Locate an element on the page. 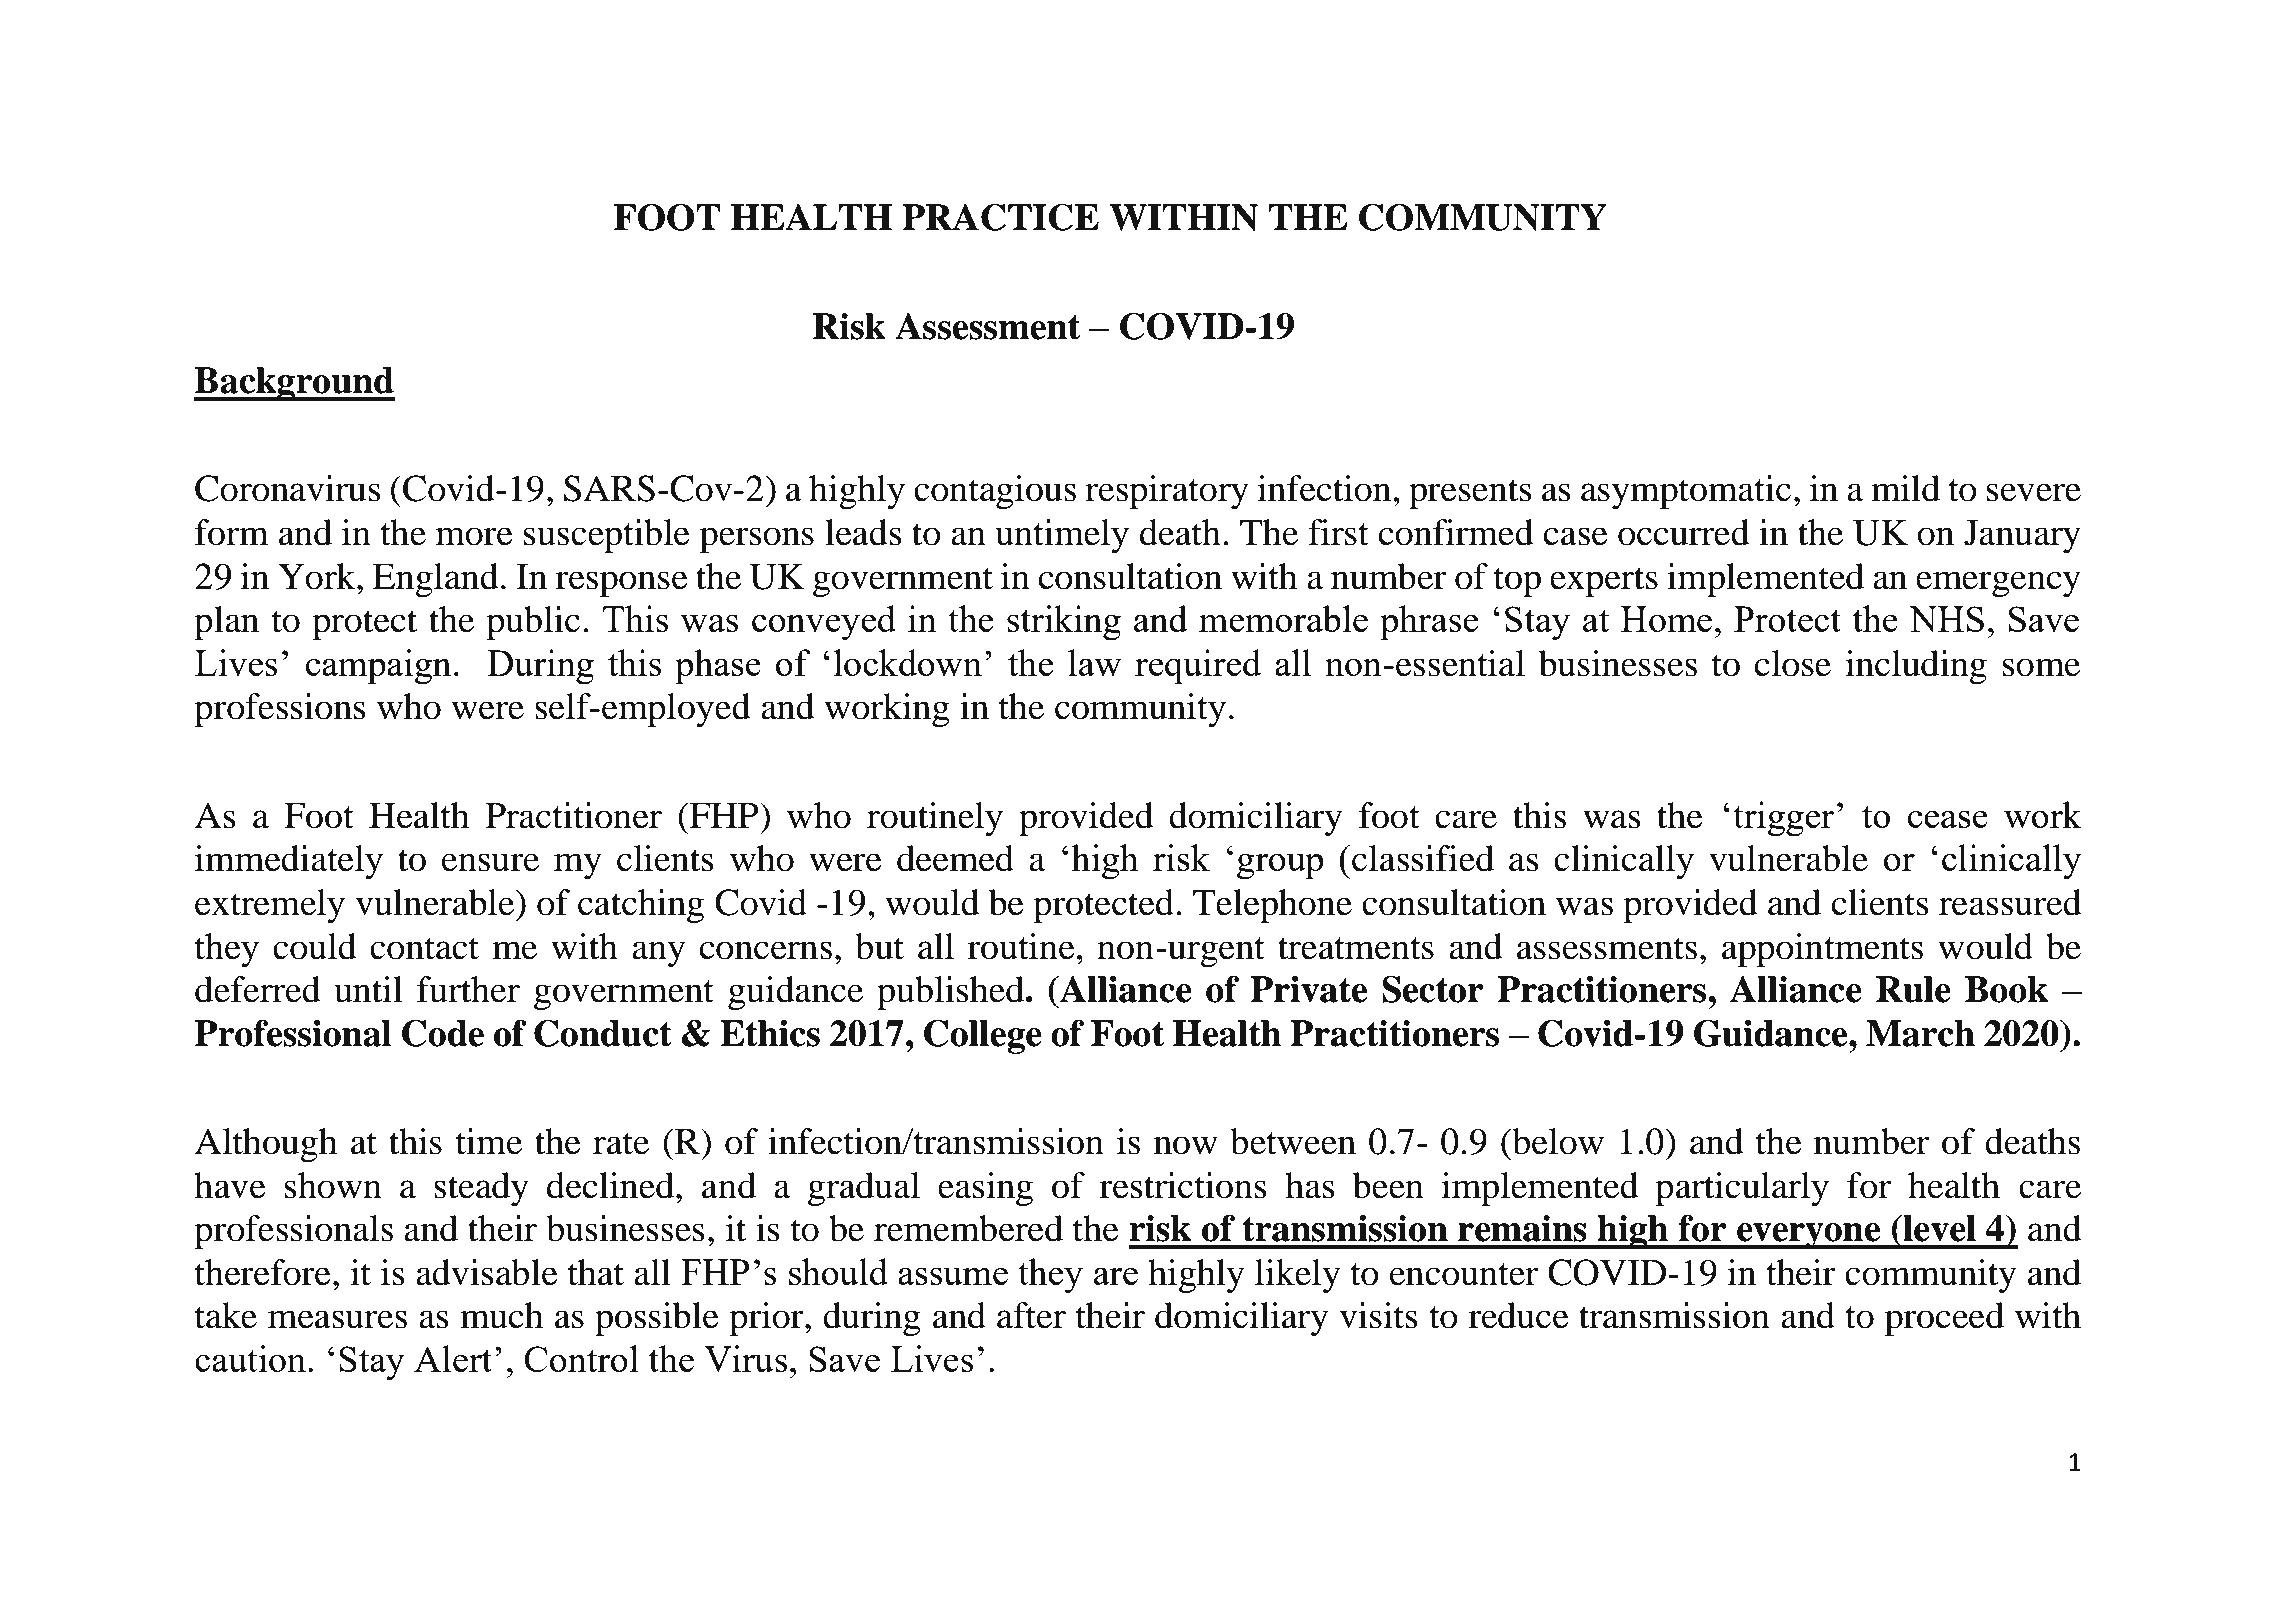 This image has width=2276, height=1609. PRACTICE is located at coordinates (1000, 217).
